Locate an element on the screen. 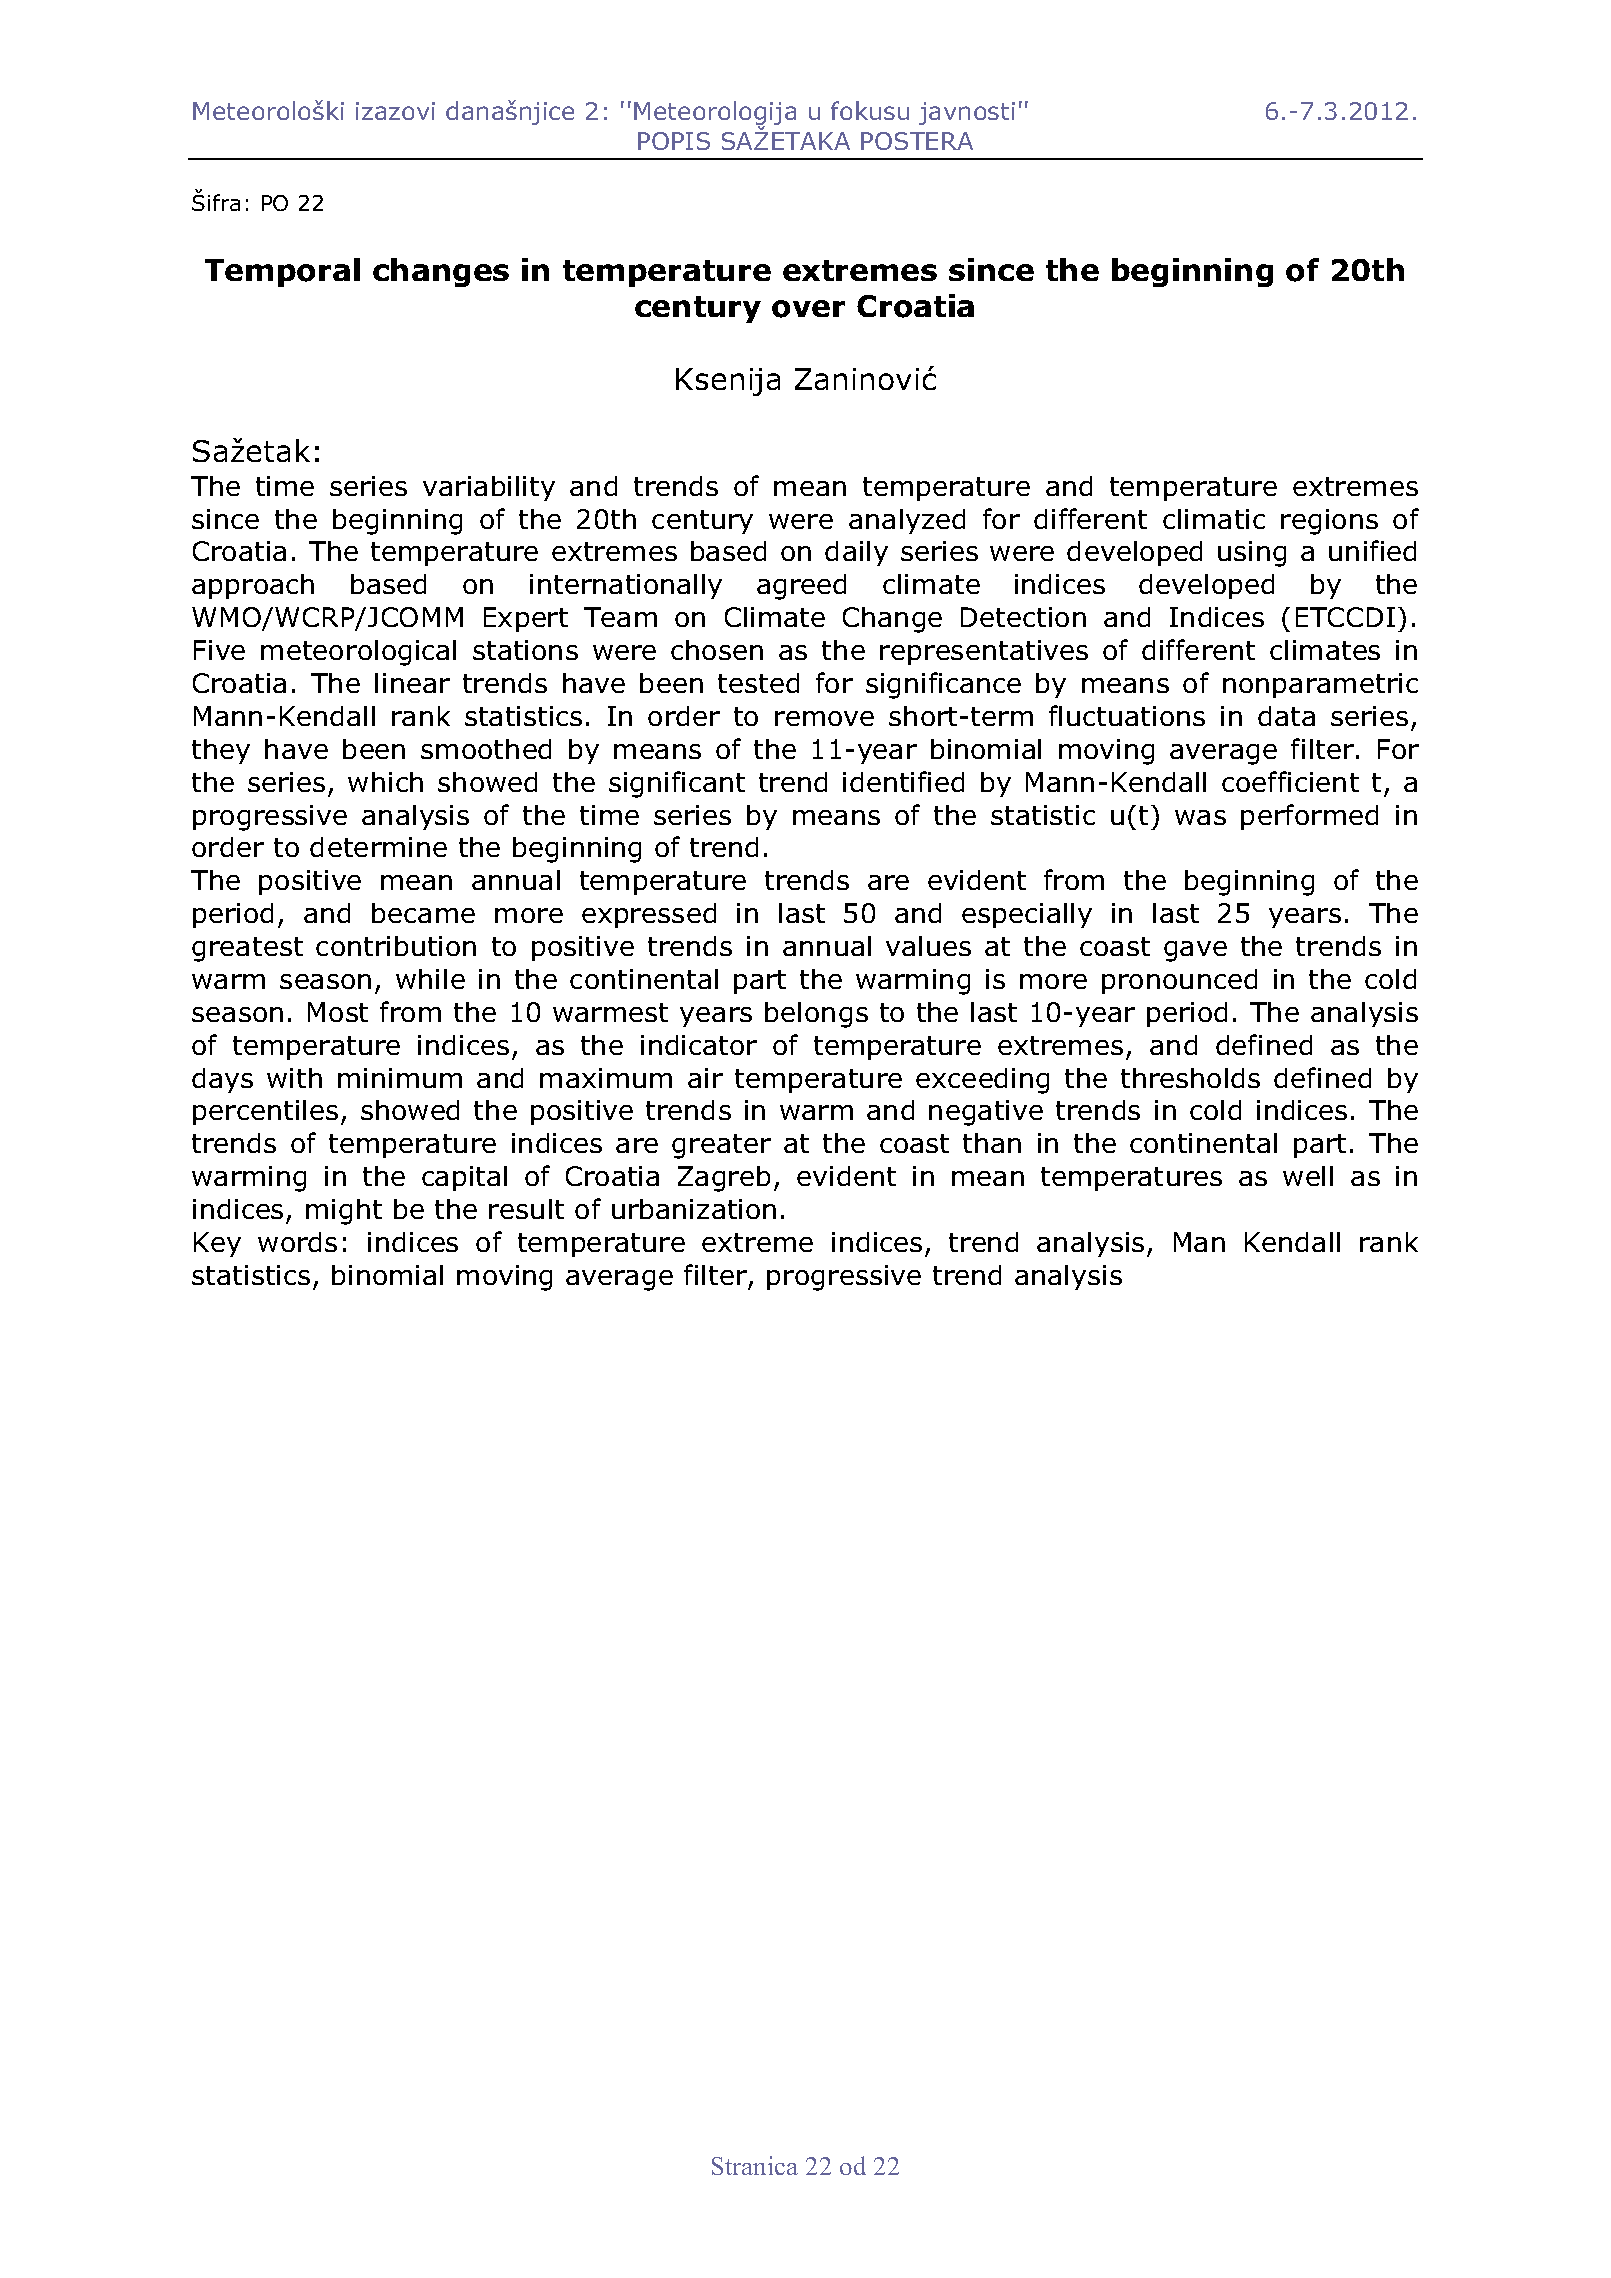 The image size is (1611, 2278). analyzed is located at coordinates (907, 521).
